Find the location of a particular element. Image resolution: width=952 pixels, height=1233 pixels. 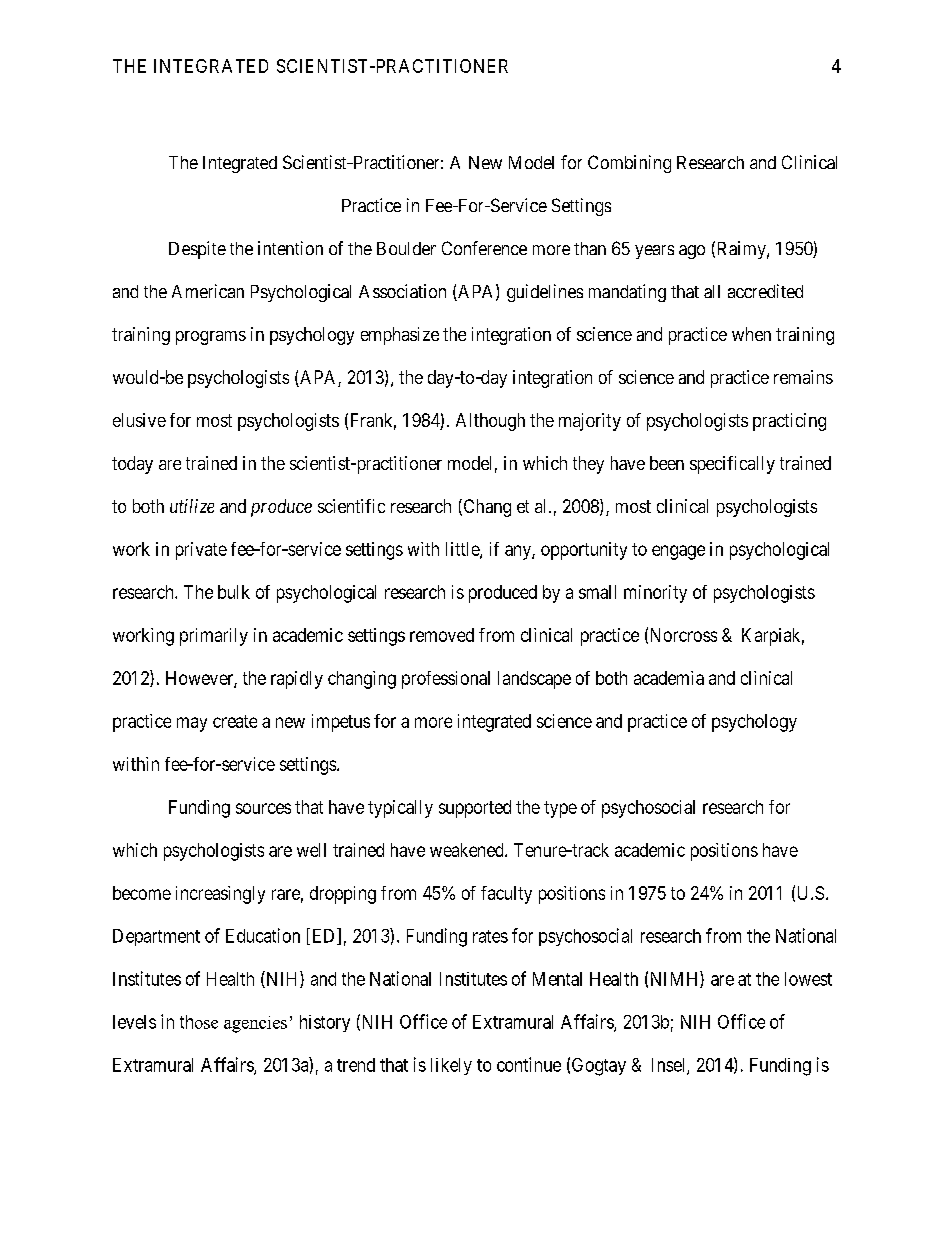

removed is located at coordinates (442, 635).
